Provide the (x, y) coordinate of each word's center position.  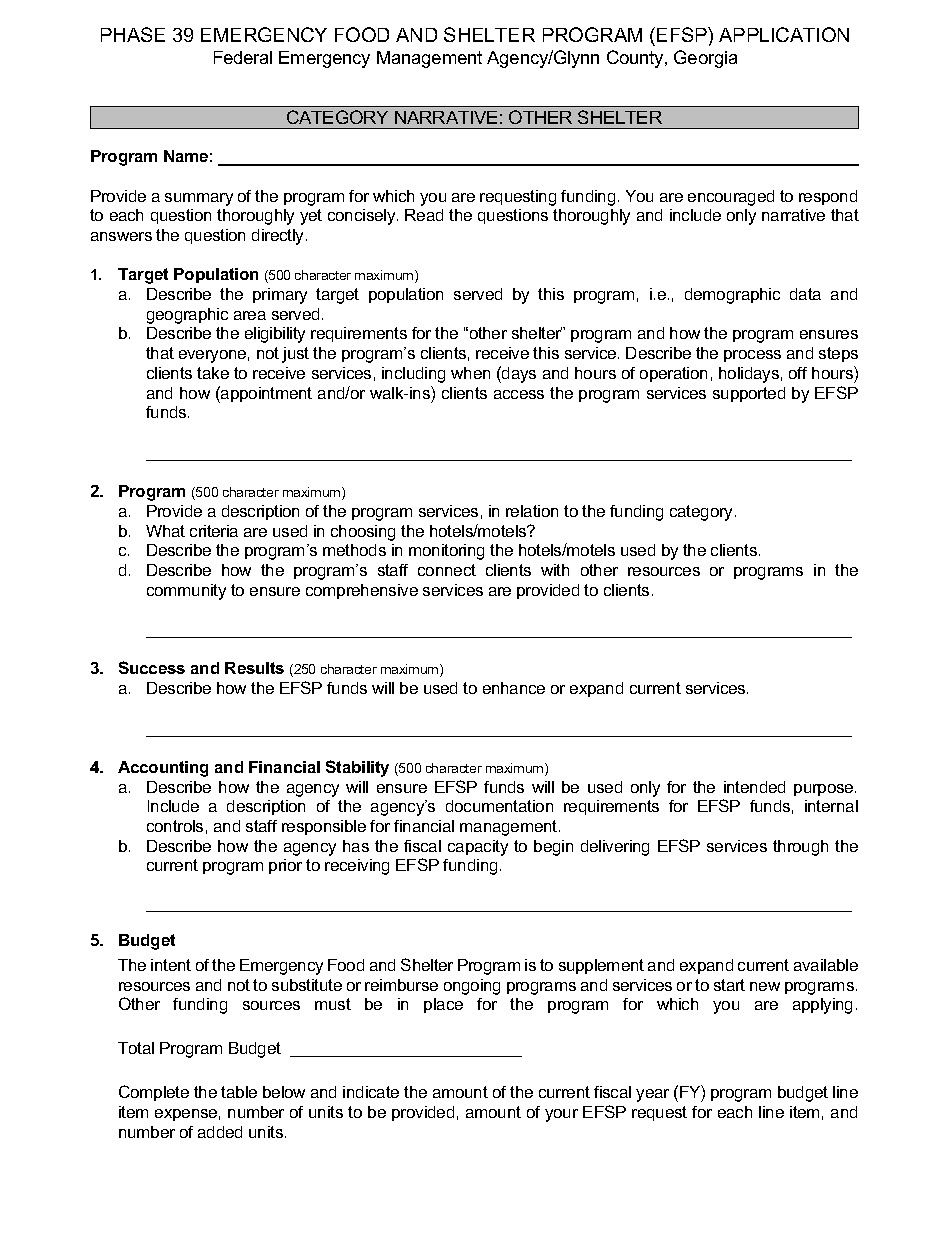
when (470, 373)
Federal (243, 57)
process (752, 356)
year (652, 1095)
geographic (187, 316)
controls (175, 826)
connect (447, 570)
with (555, 570)
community (186, 592)
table (239, 1092)
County (636, 59)
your (561, 1115)
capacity (478, 848)
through (800, 848)
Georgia (705, 59)
